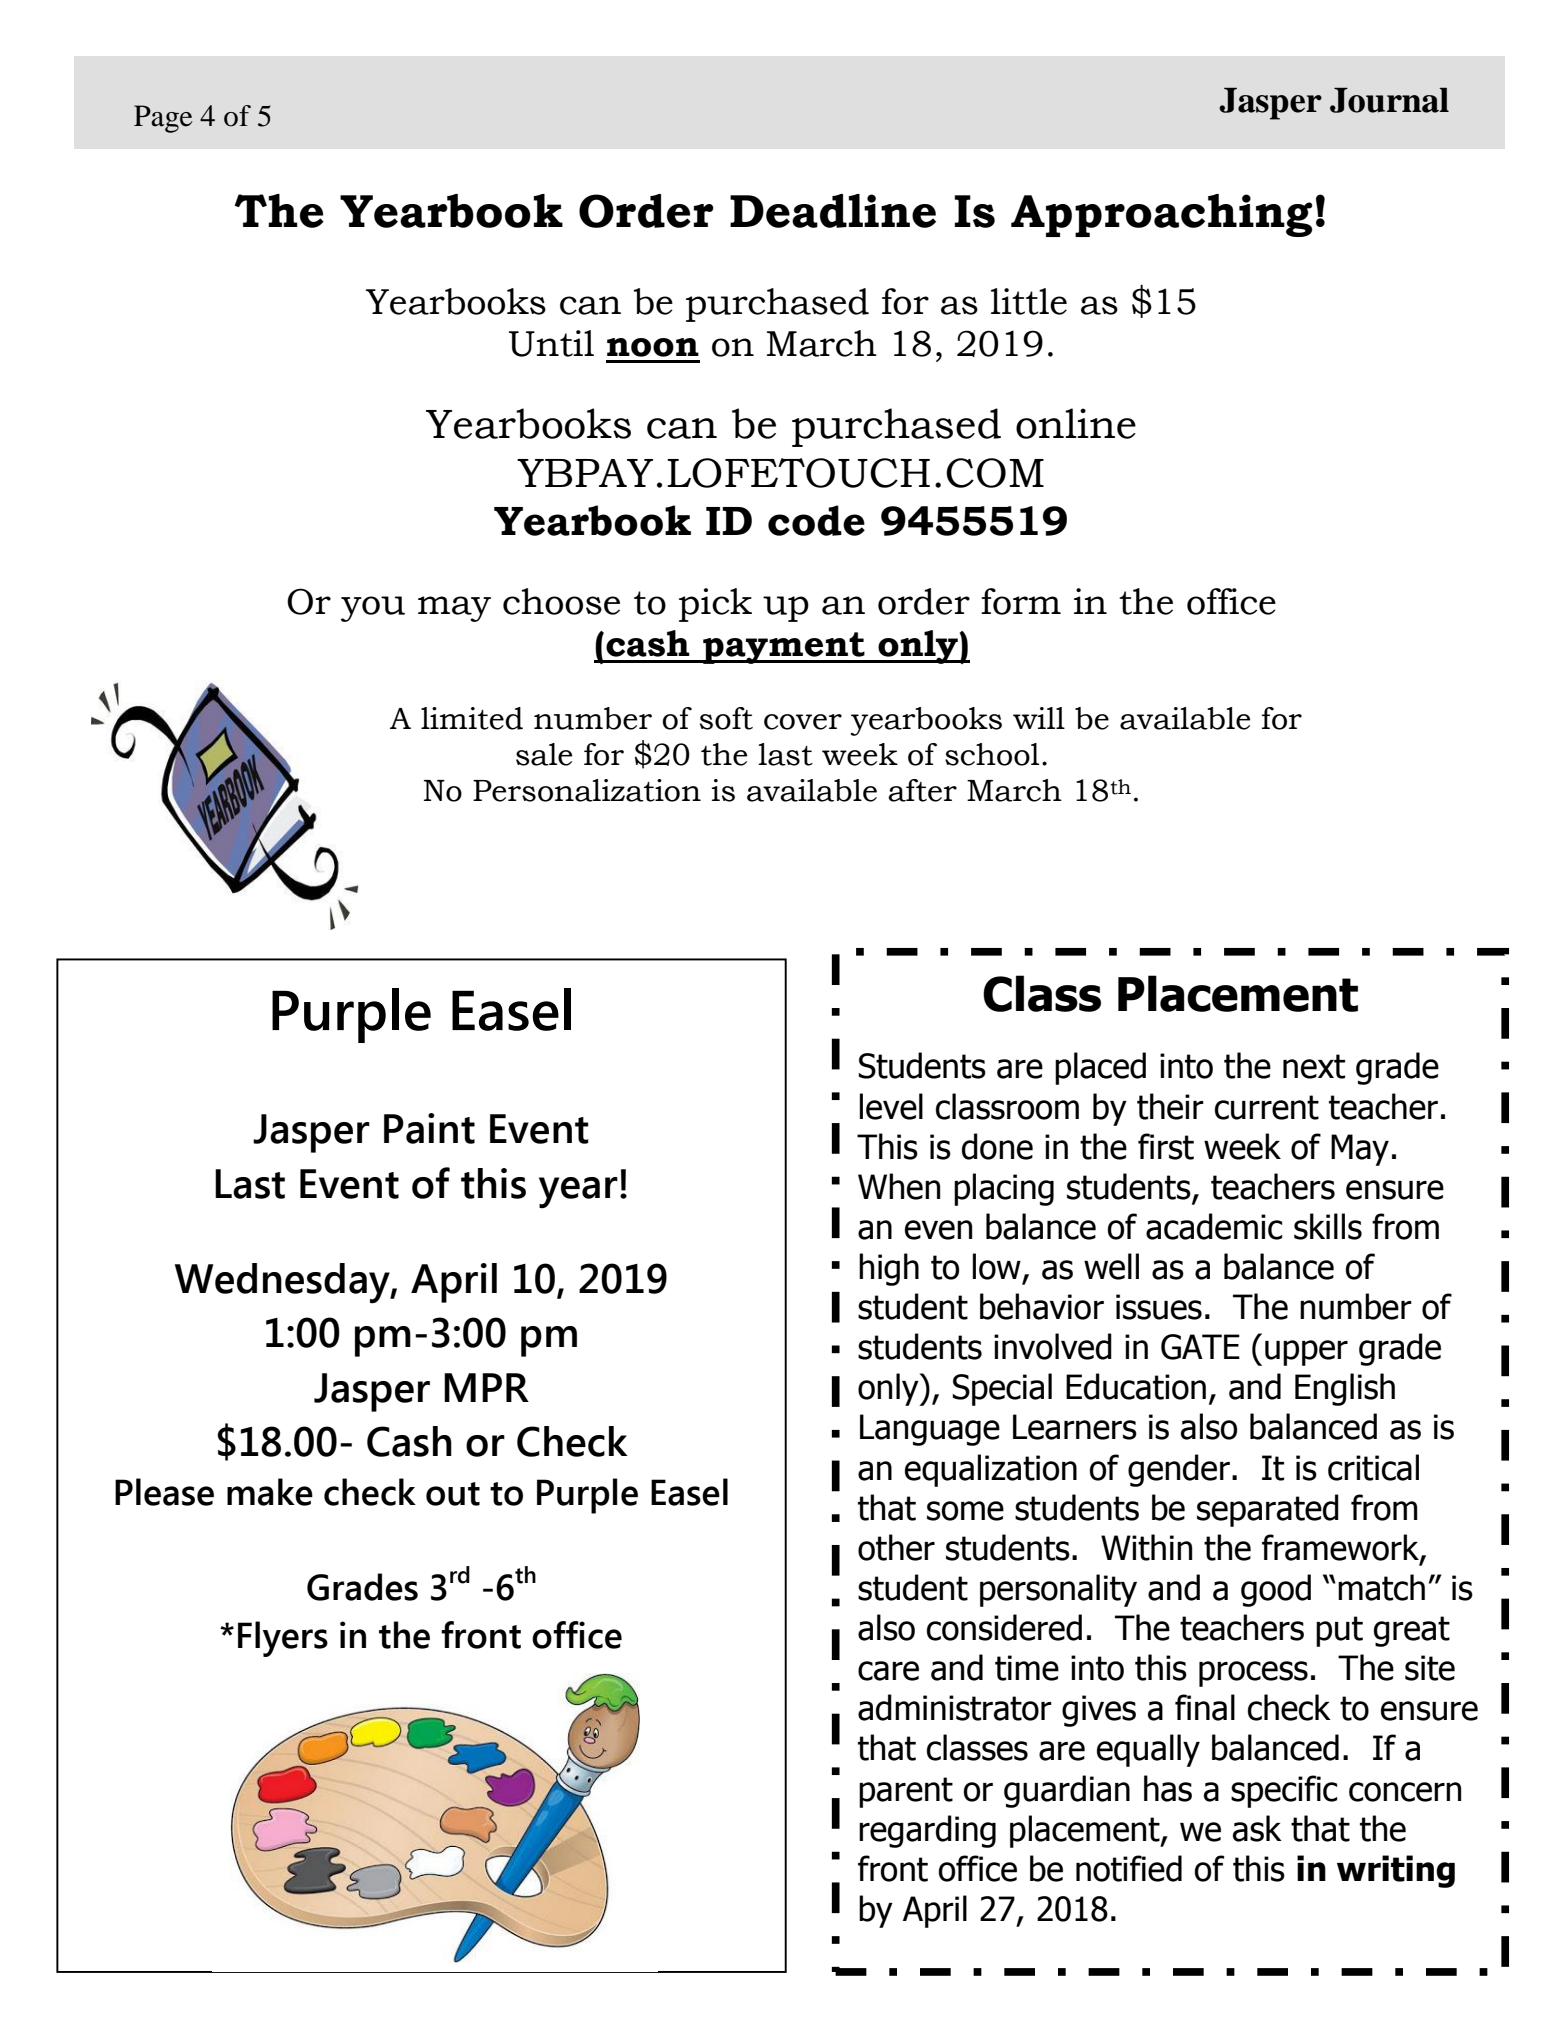 Image resolution: width=1564 pixels, height=2025 pixels. I want to click on Page, so click(163, 119).
